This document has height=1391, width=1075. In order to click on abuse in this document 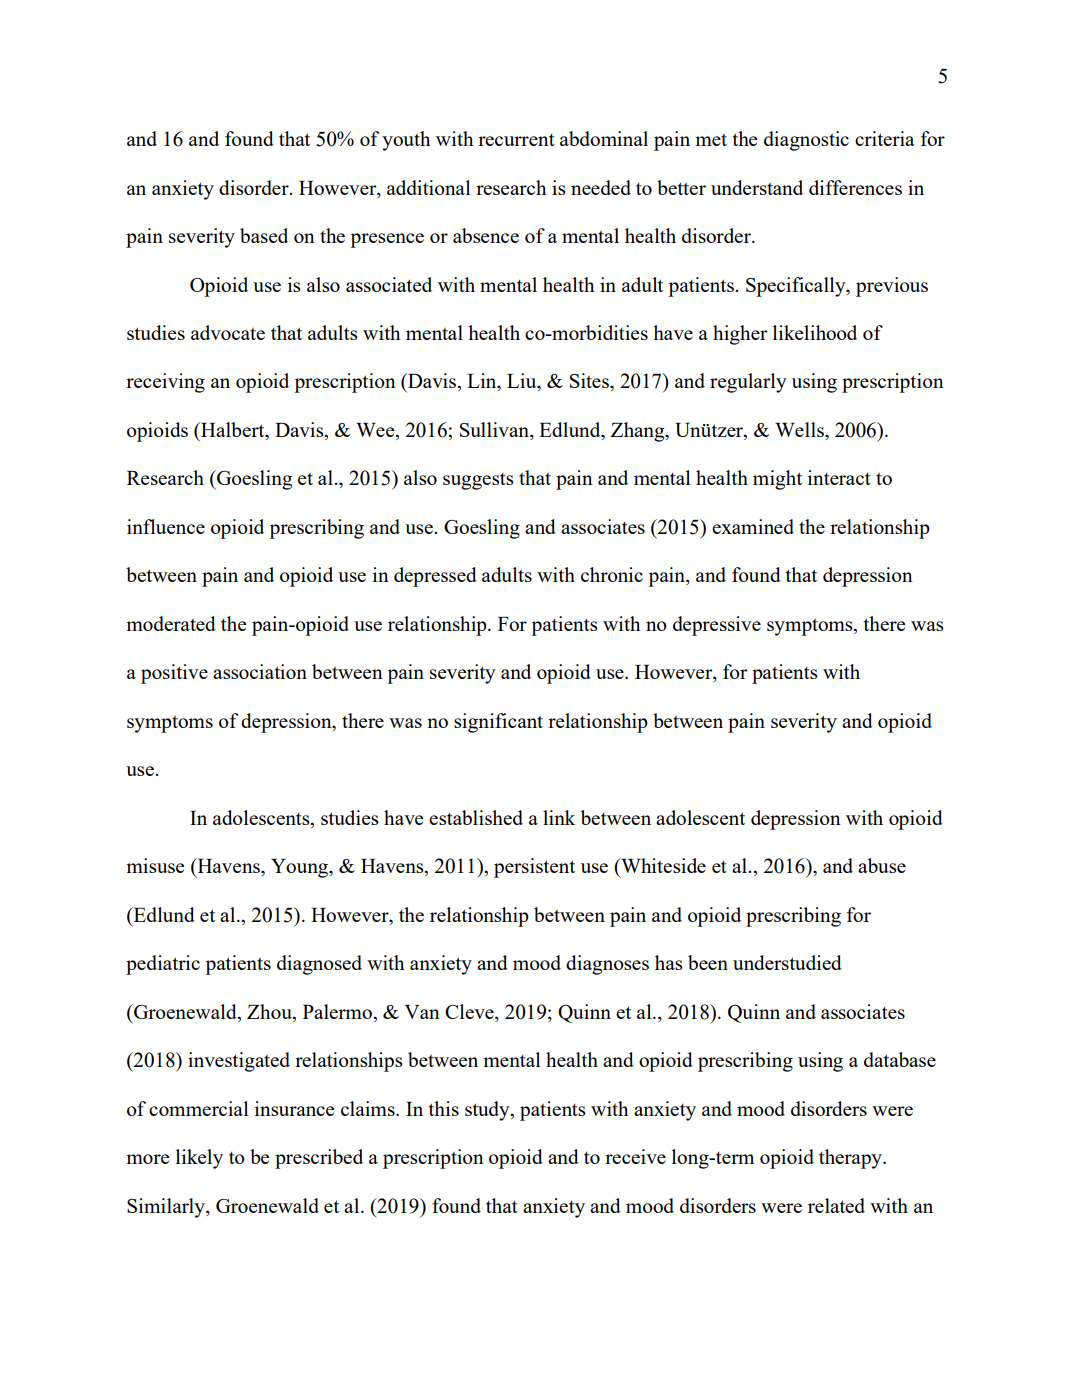, I will do `click(882, 865)`.
